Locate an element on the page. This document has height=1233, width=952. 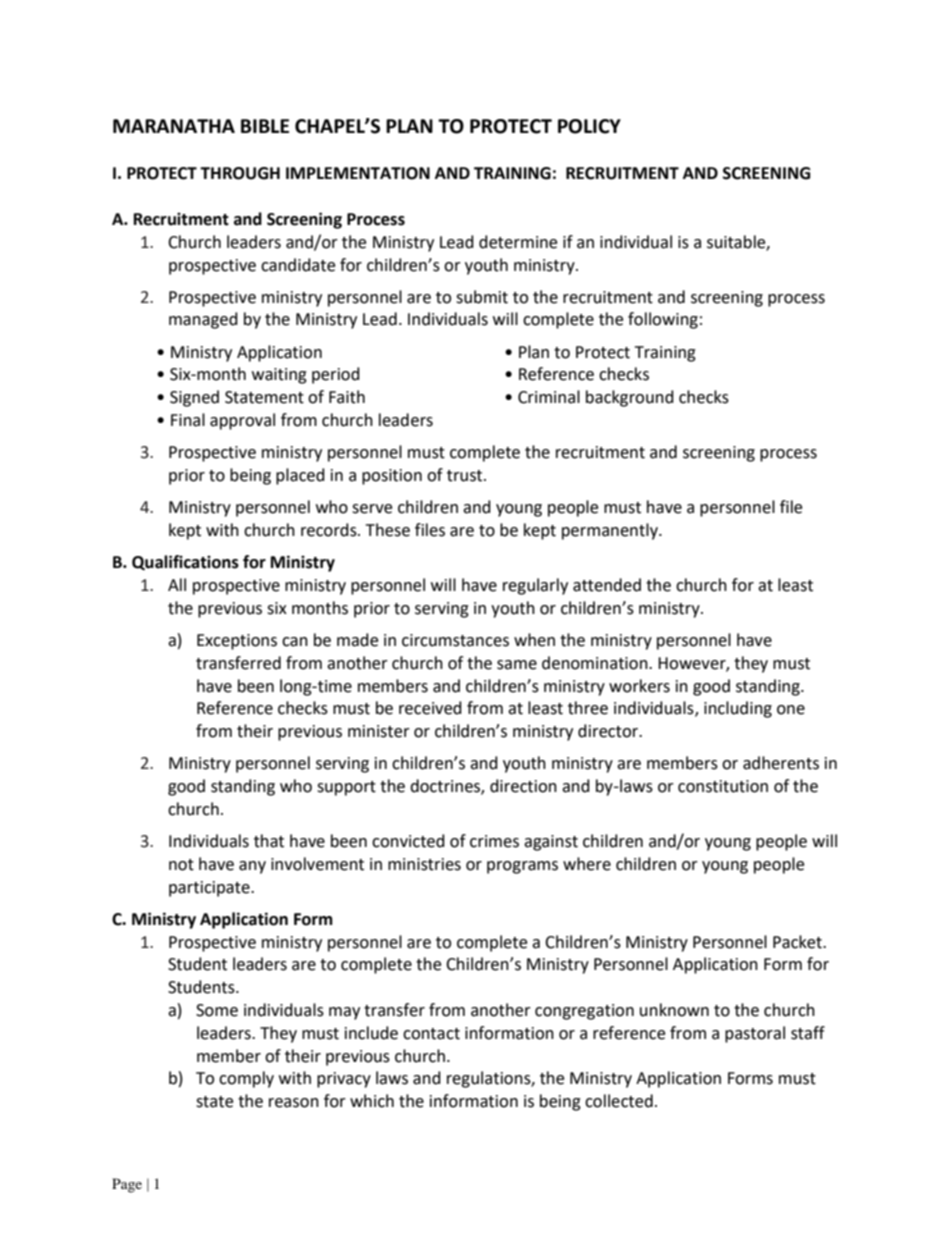
circumstances is located at coordinates (455, 640).
